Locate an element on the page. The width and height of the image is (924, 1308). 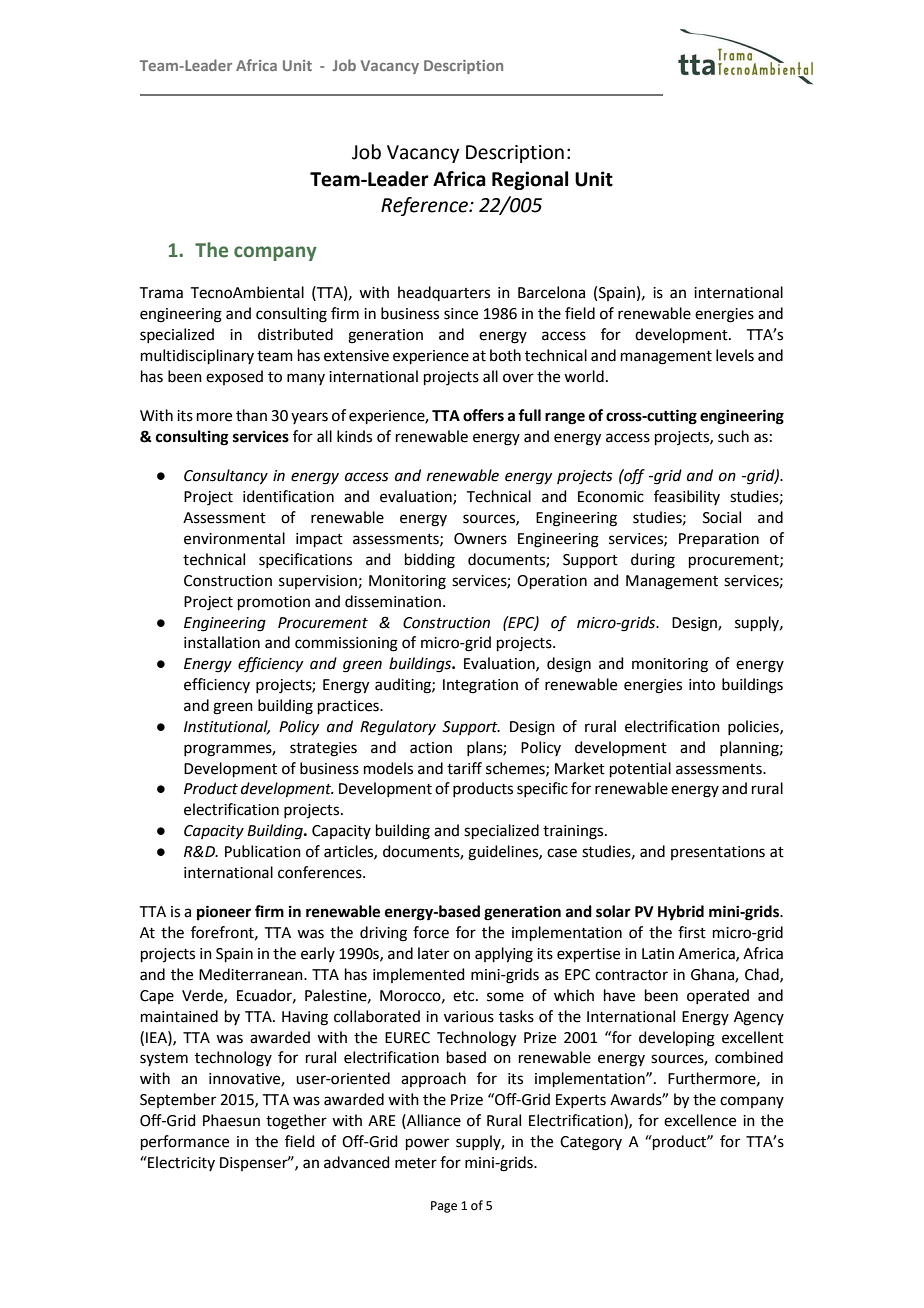
Owners is located at coordinates (480, 539).
